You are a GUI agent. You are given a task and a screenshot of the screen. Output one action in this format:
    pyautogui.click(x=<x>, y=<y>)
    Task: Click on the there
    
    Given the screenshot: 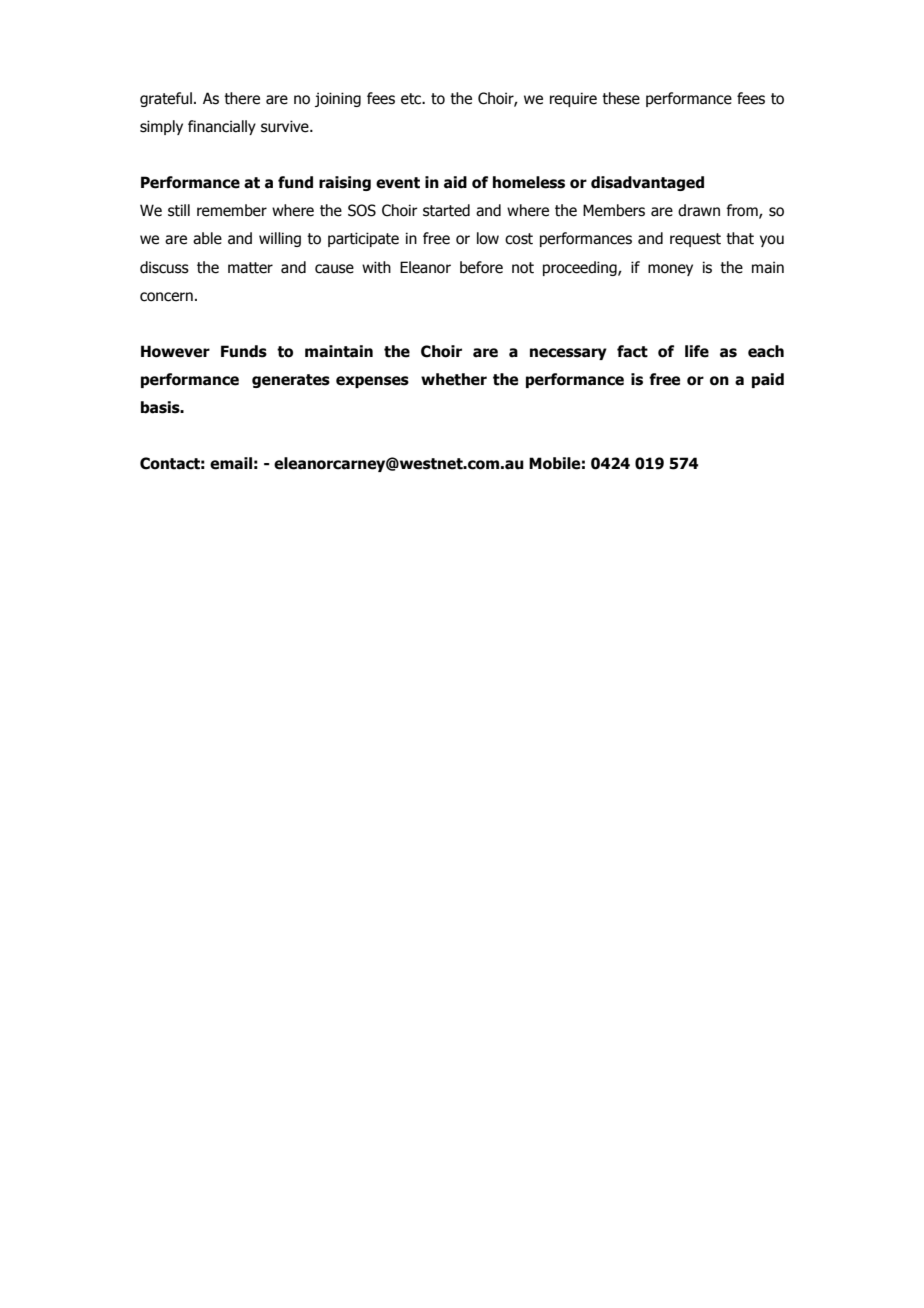 What is the action you would take?
    pyautogui.click(x=242, y=98)
